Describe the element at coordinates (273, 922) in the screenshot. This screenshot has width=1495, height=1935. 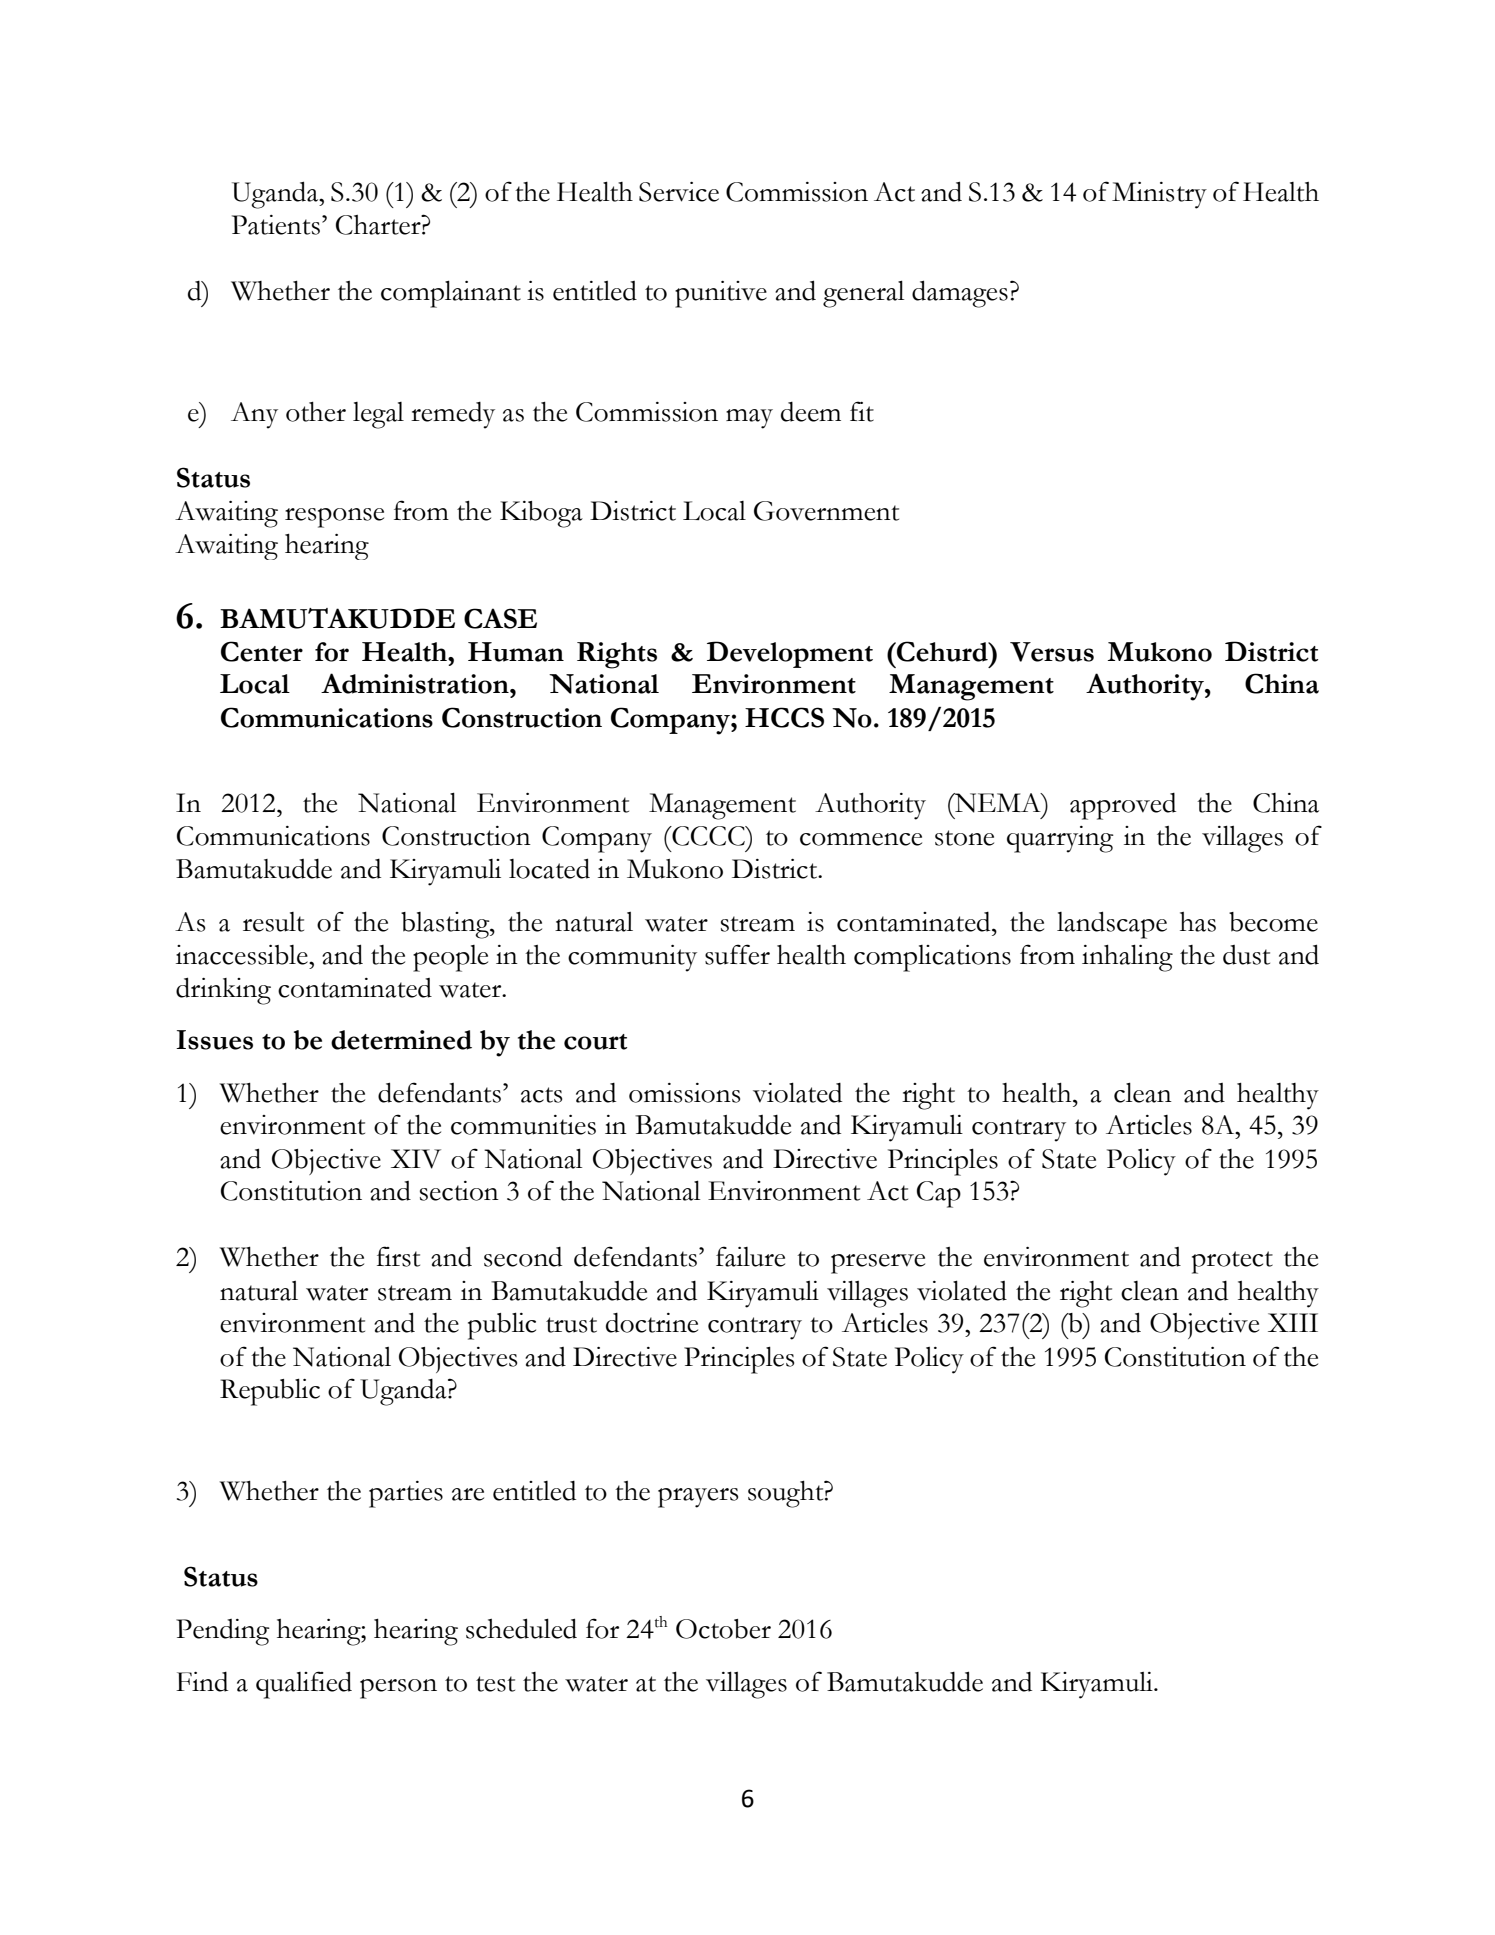
I see `result` at that location.
